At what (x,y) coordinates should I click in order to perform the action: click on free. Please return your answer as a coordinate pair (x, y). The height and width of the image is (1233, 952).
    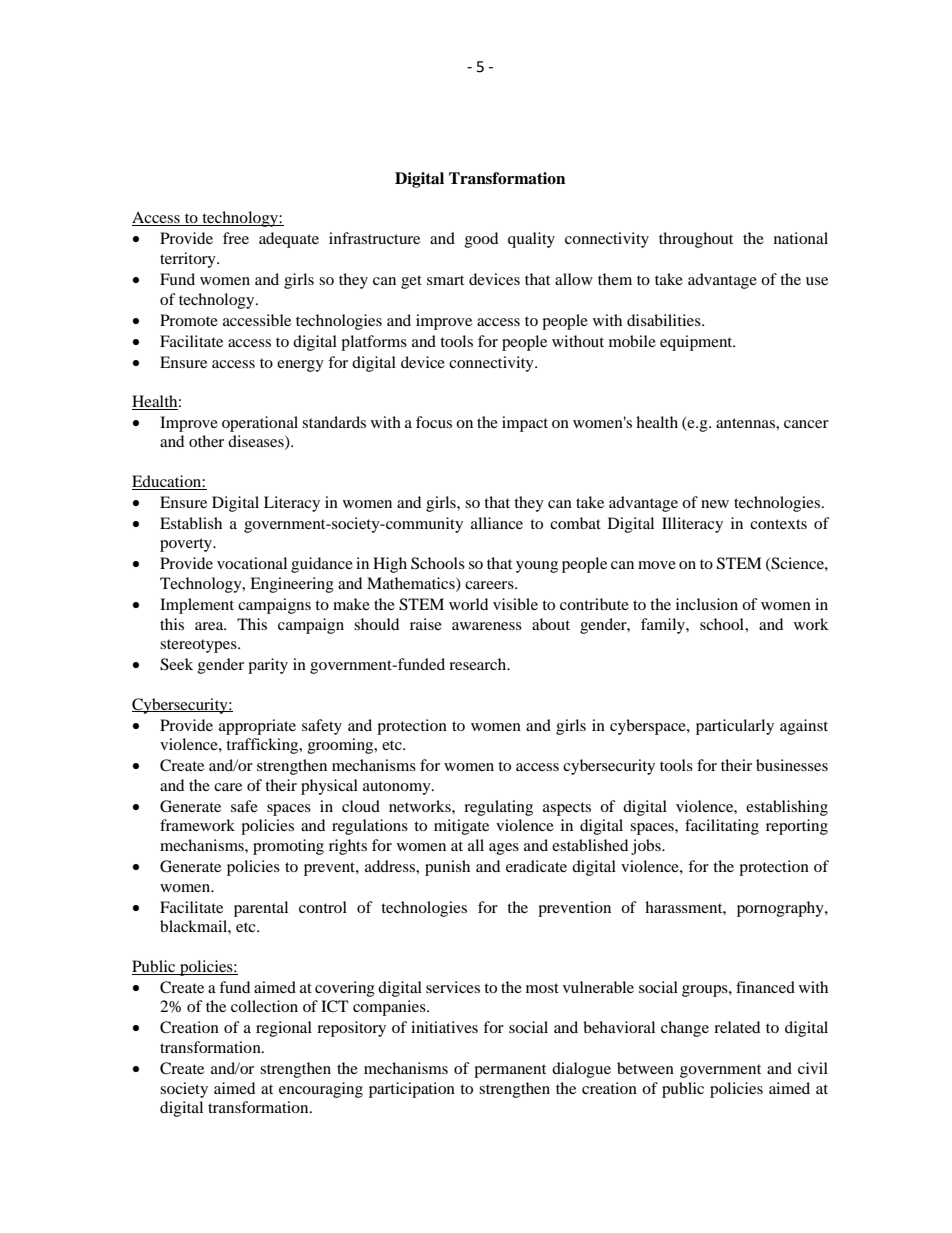
    Looking at the image, I should click on (236, 238).
